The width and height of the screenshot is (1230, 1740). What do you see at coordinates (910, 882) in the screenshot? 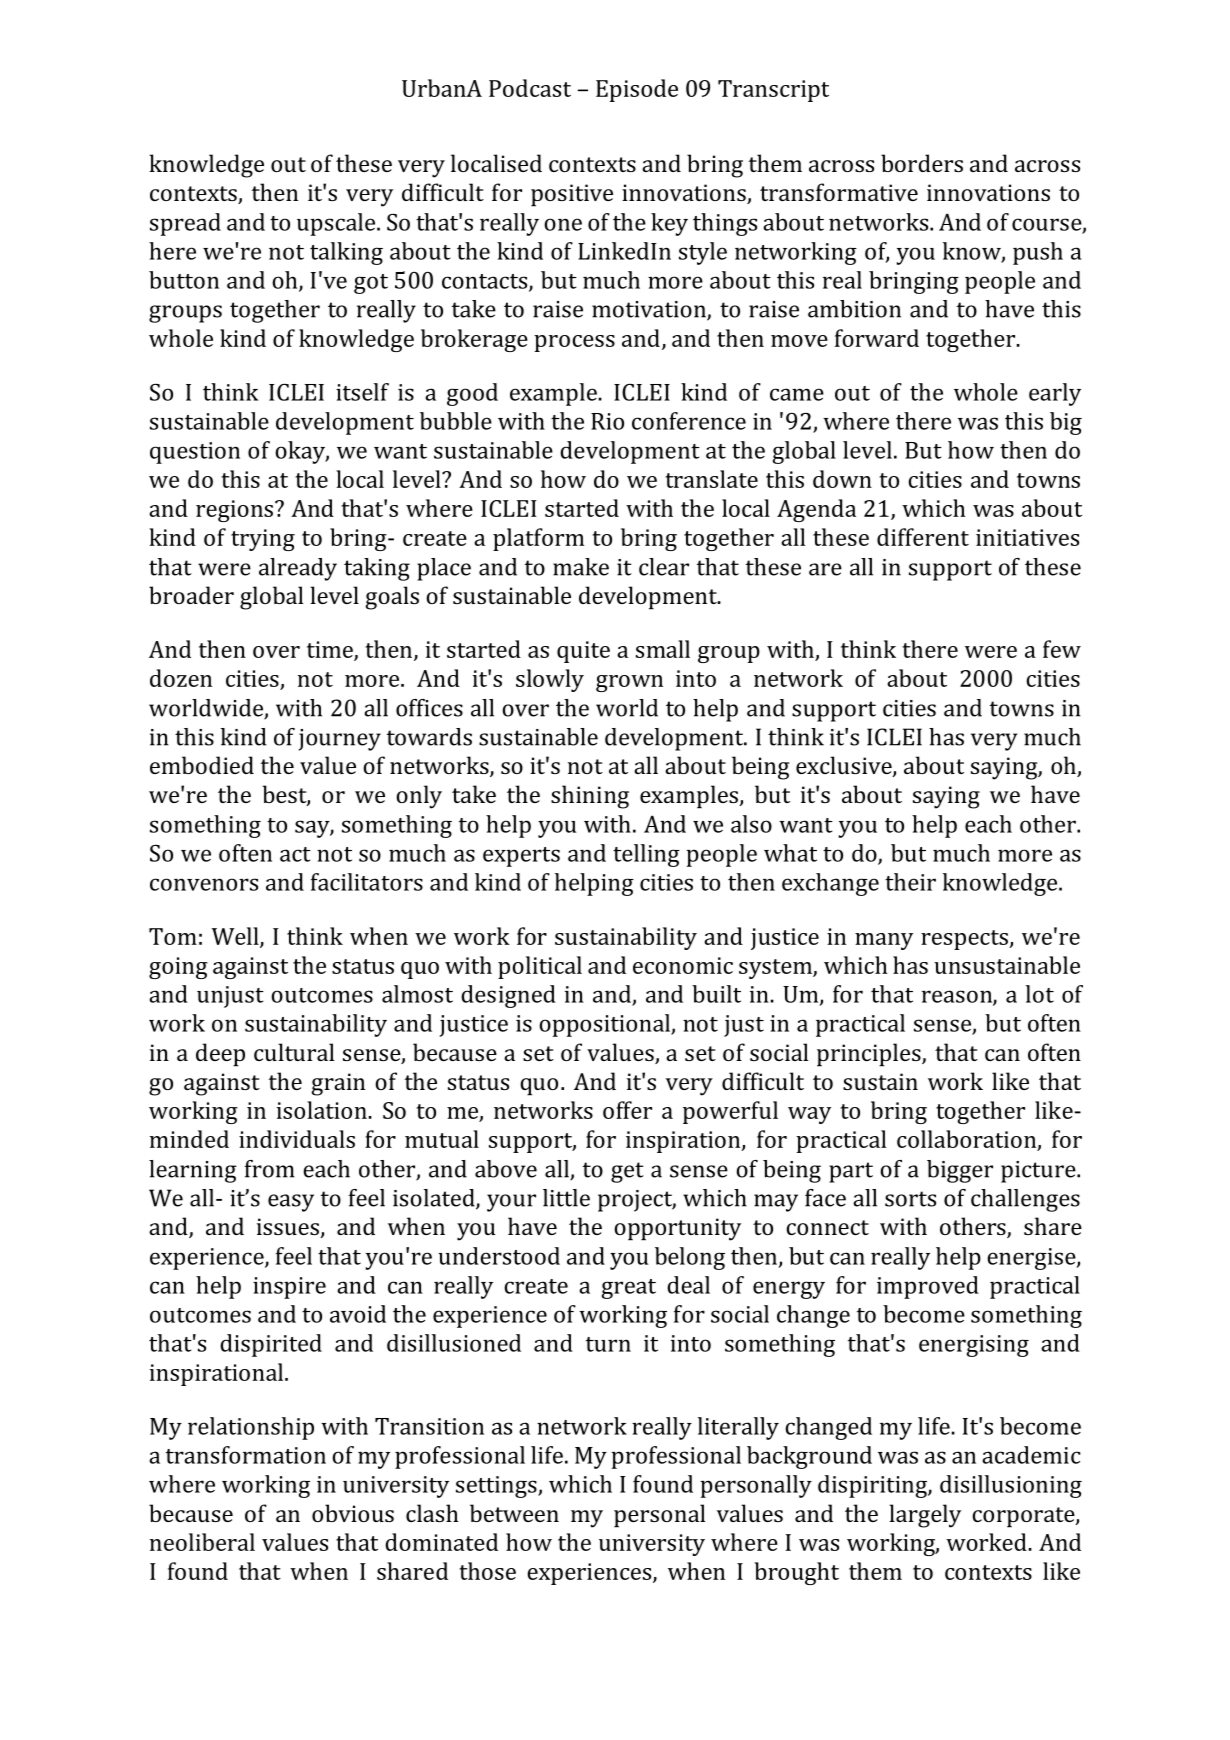
I see `their` at bounding box center [910, 882].
